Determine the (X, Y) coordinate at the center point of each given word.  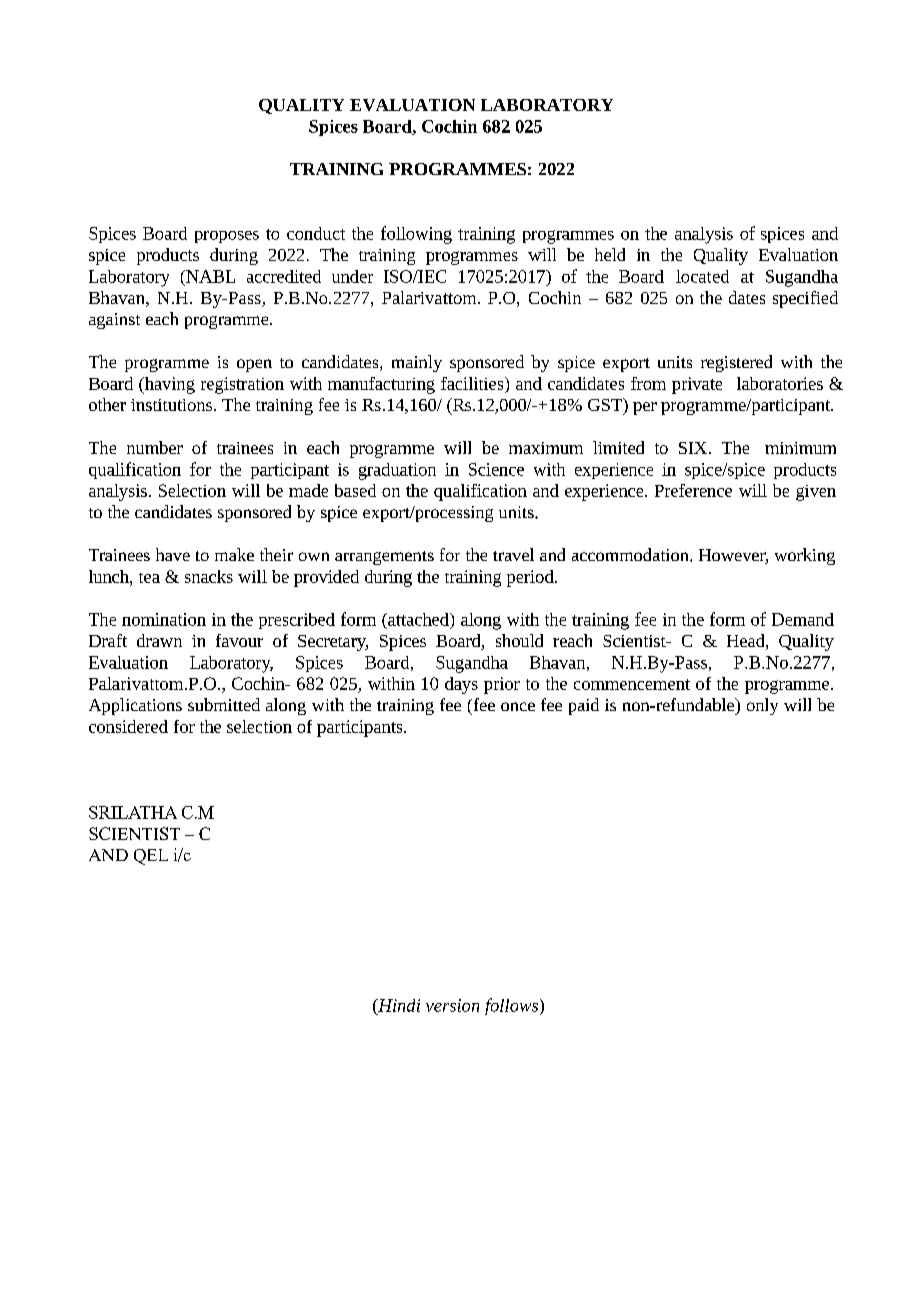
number (155, 447)
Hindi (398, 1005)
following (416, 235)
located (702, 276)
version (452, 1005)
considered (128, 726)
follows (513, 1006)
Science (496, 469)
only (762, 706)
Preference (693, 490)
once (518, 706)
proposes (227, 237)
